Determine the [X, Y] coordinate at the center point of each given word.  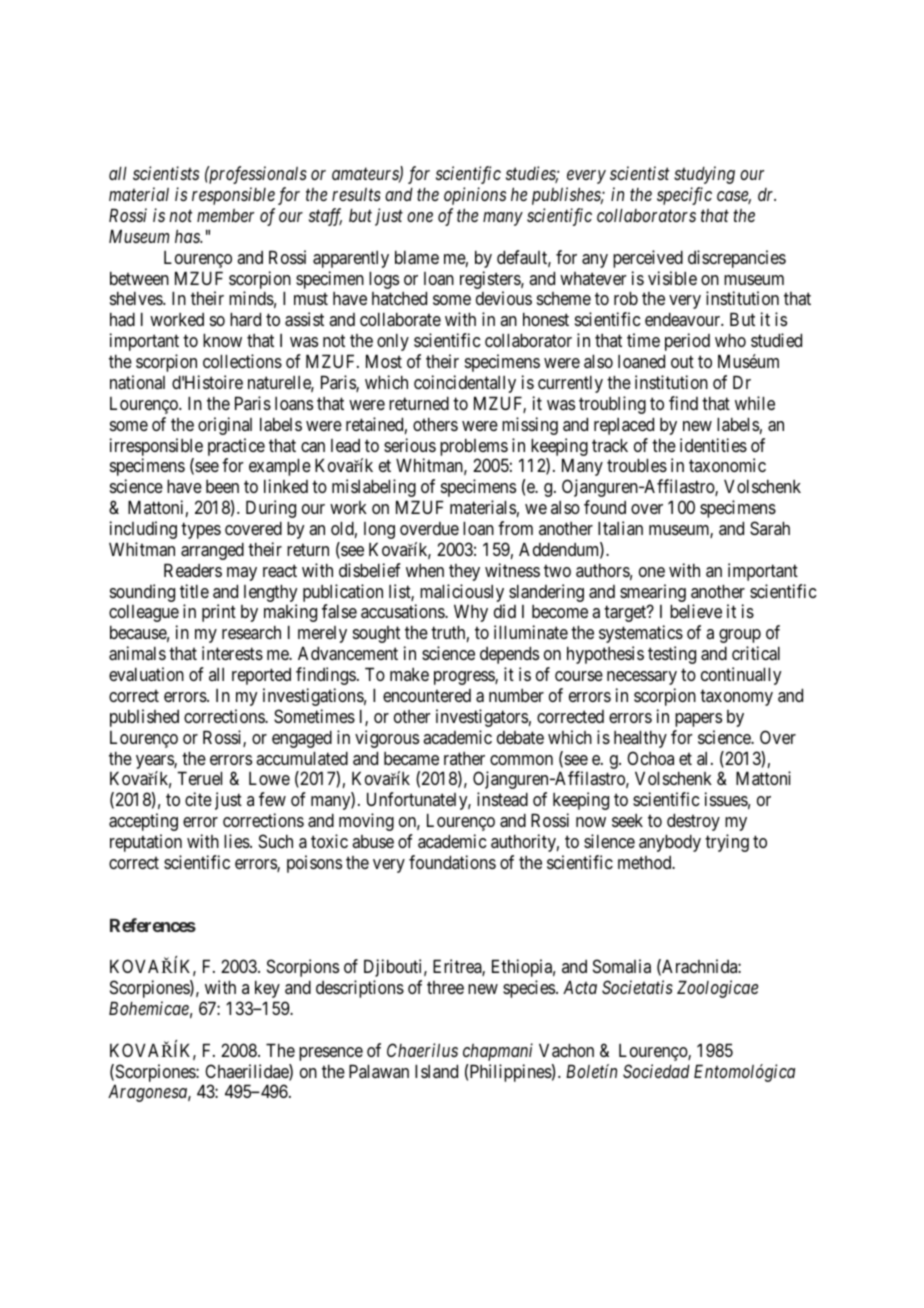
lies [237, 841]
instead [502, 799]
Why [471, 613]
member [225, 215]
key [267, 989]
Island [436, 1071]
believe [696, 611]
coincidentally [465, 384]
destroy [693, 822]
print [219, 613]
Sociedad [656, 1071]
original [225, 426]
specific [684, 196]
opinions [475, 196]
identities [713, 445]
